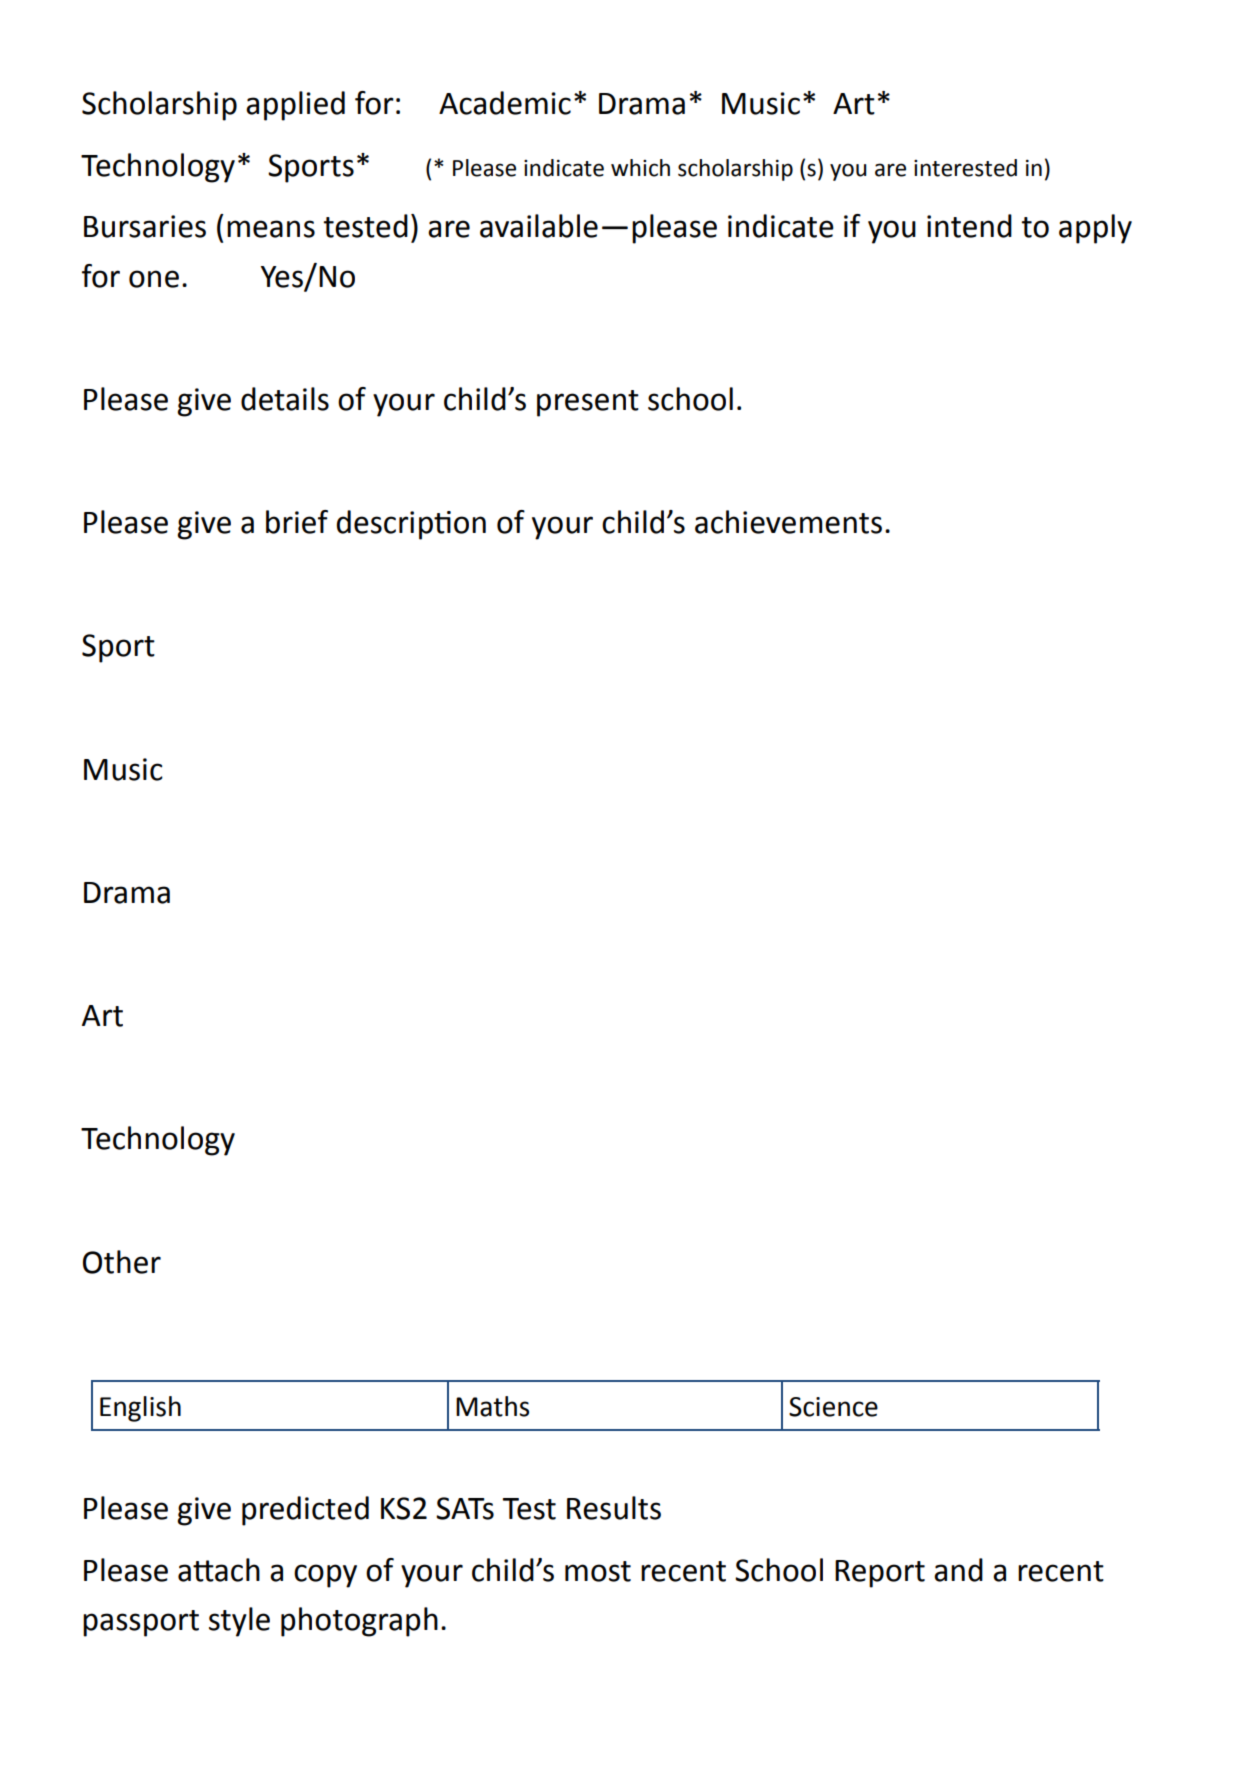 The width and height of the image is (1254, 1774). I want to click on applied, so click(295, 106).
